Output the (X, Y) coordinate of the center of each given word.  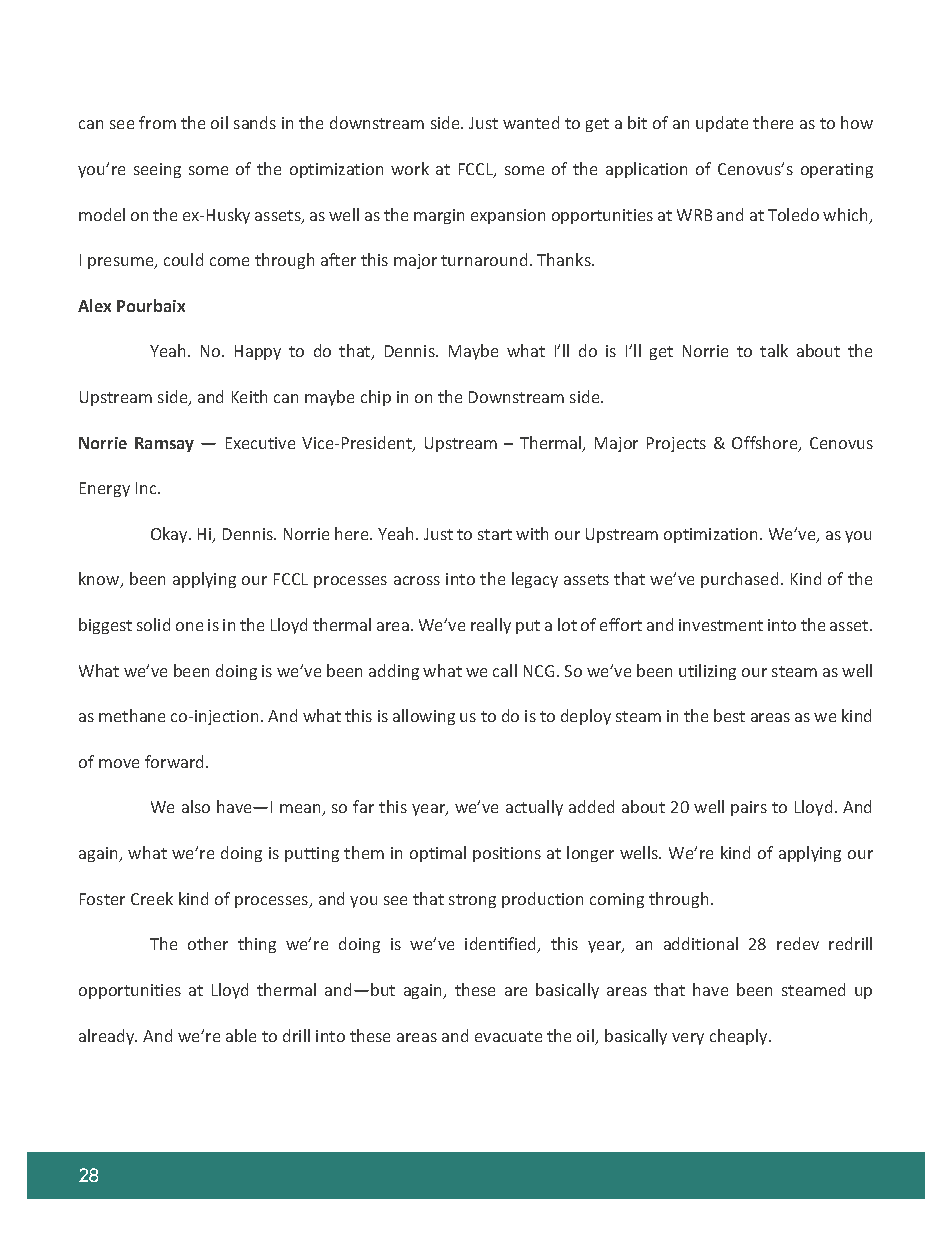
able (241, 1035)
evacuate (508, 1036)
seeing (157, 170)
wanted (531, 122)
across (417, 580)
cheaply (740, 1037)
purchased (739, 580)
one (189, 626)
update (722, 124)
